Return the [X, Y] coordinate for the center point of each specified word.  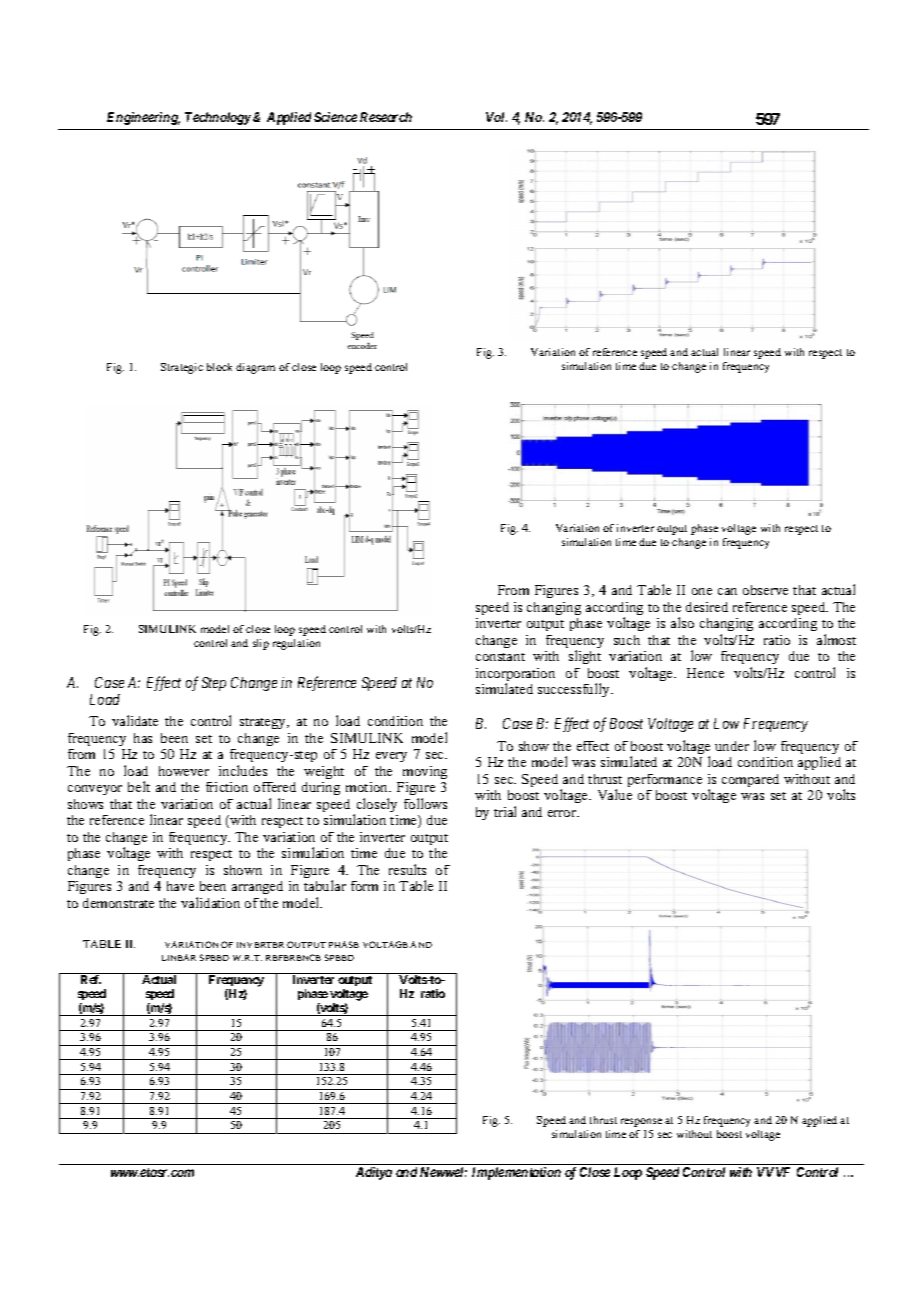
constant [500, 657]
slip [261, 644]
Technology [218, 118]
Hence [705, 673]
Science [335, 117]
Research [386, 117]
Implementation [516, 1173]
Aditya [374, 1173]
